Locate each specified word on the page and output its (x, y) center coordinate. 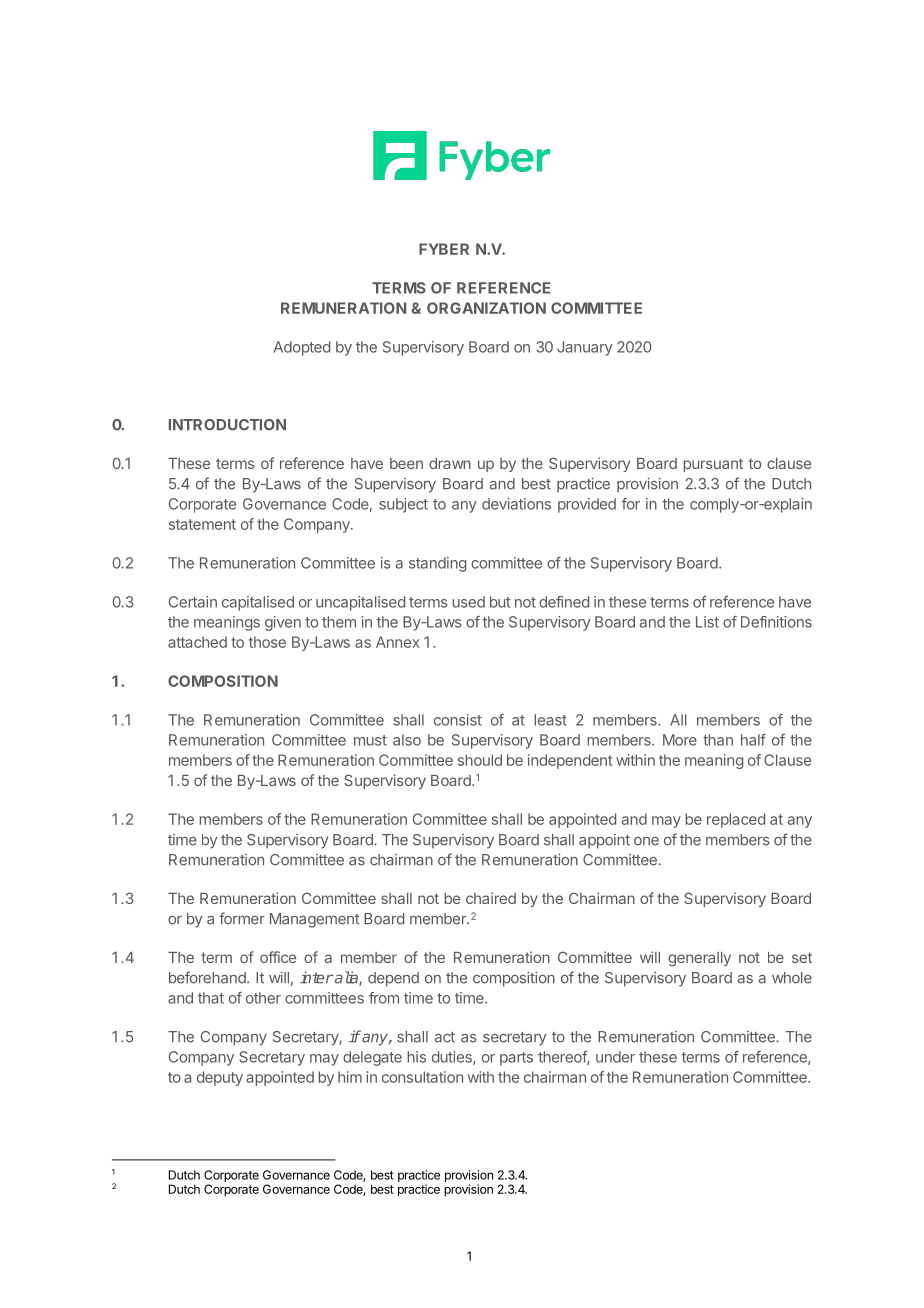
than (718, 740)
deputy (220, 1078)
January (585, 348)
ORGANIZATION (486, 308)
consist (458, 720)
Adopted (302, 348)
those (267, 642)
